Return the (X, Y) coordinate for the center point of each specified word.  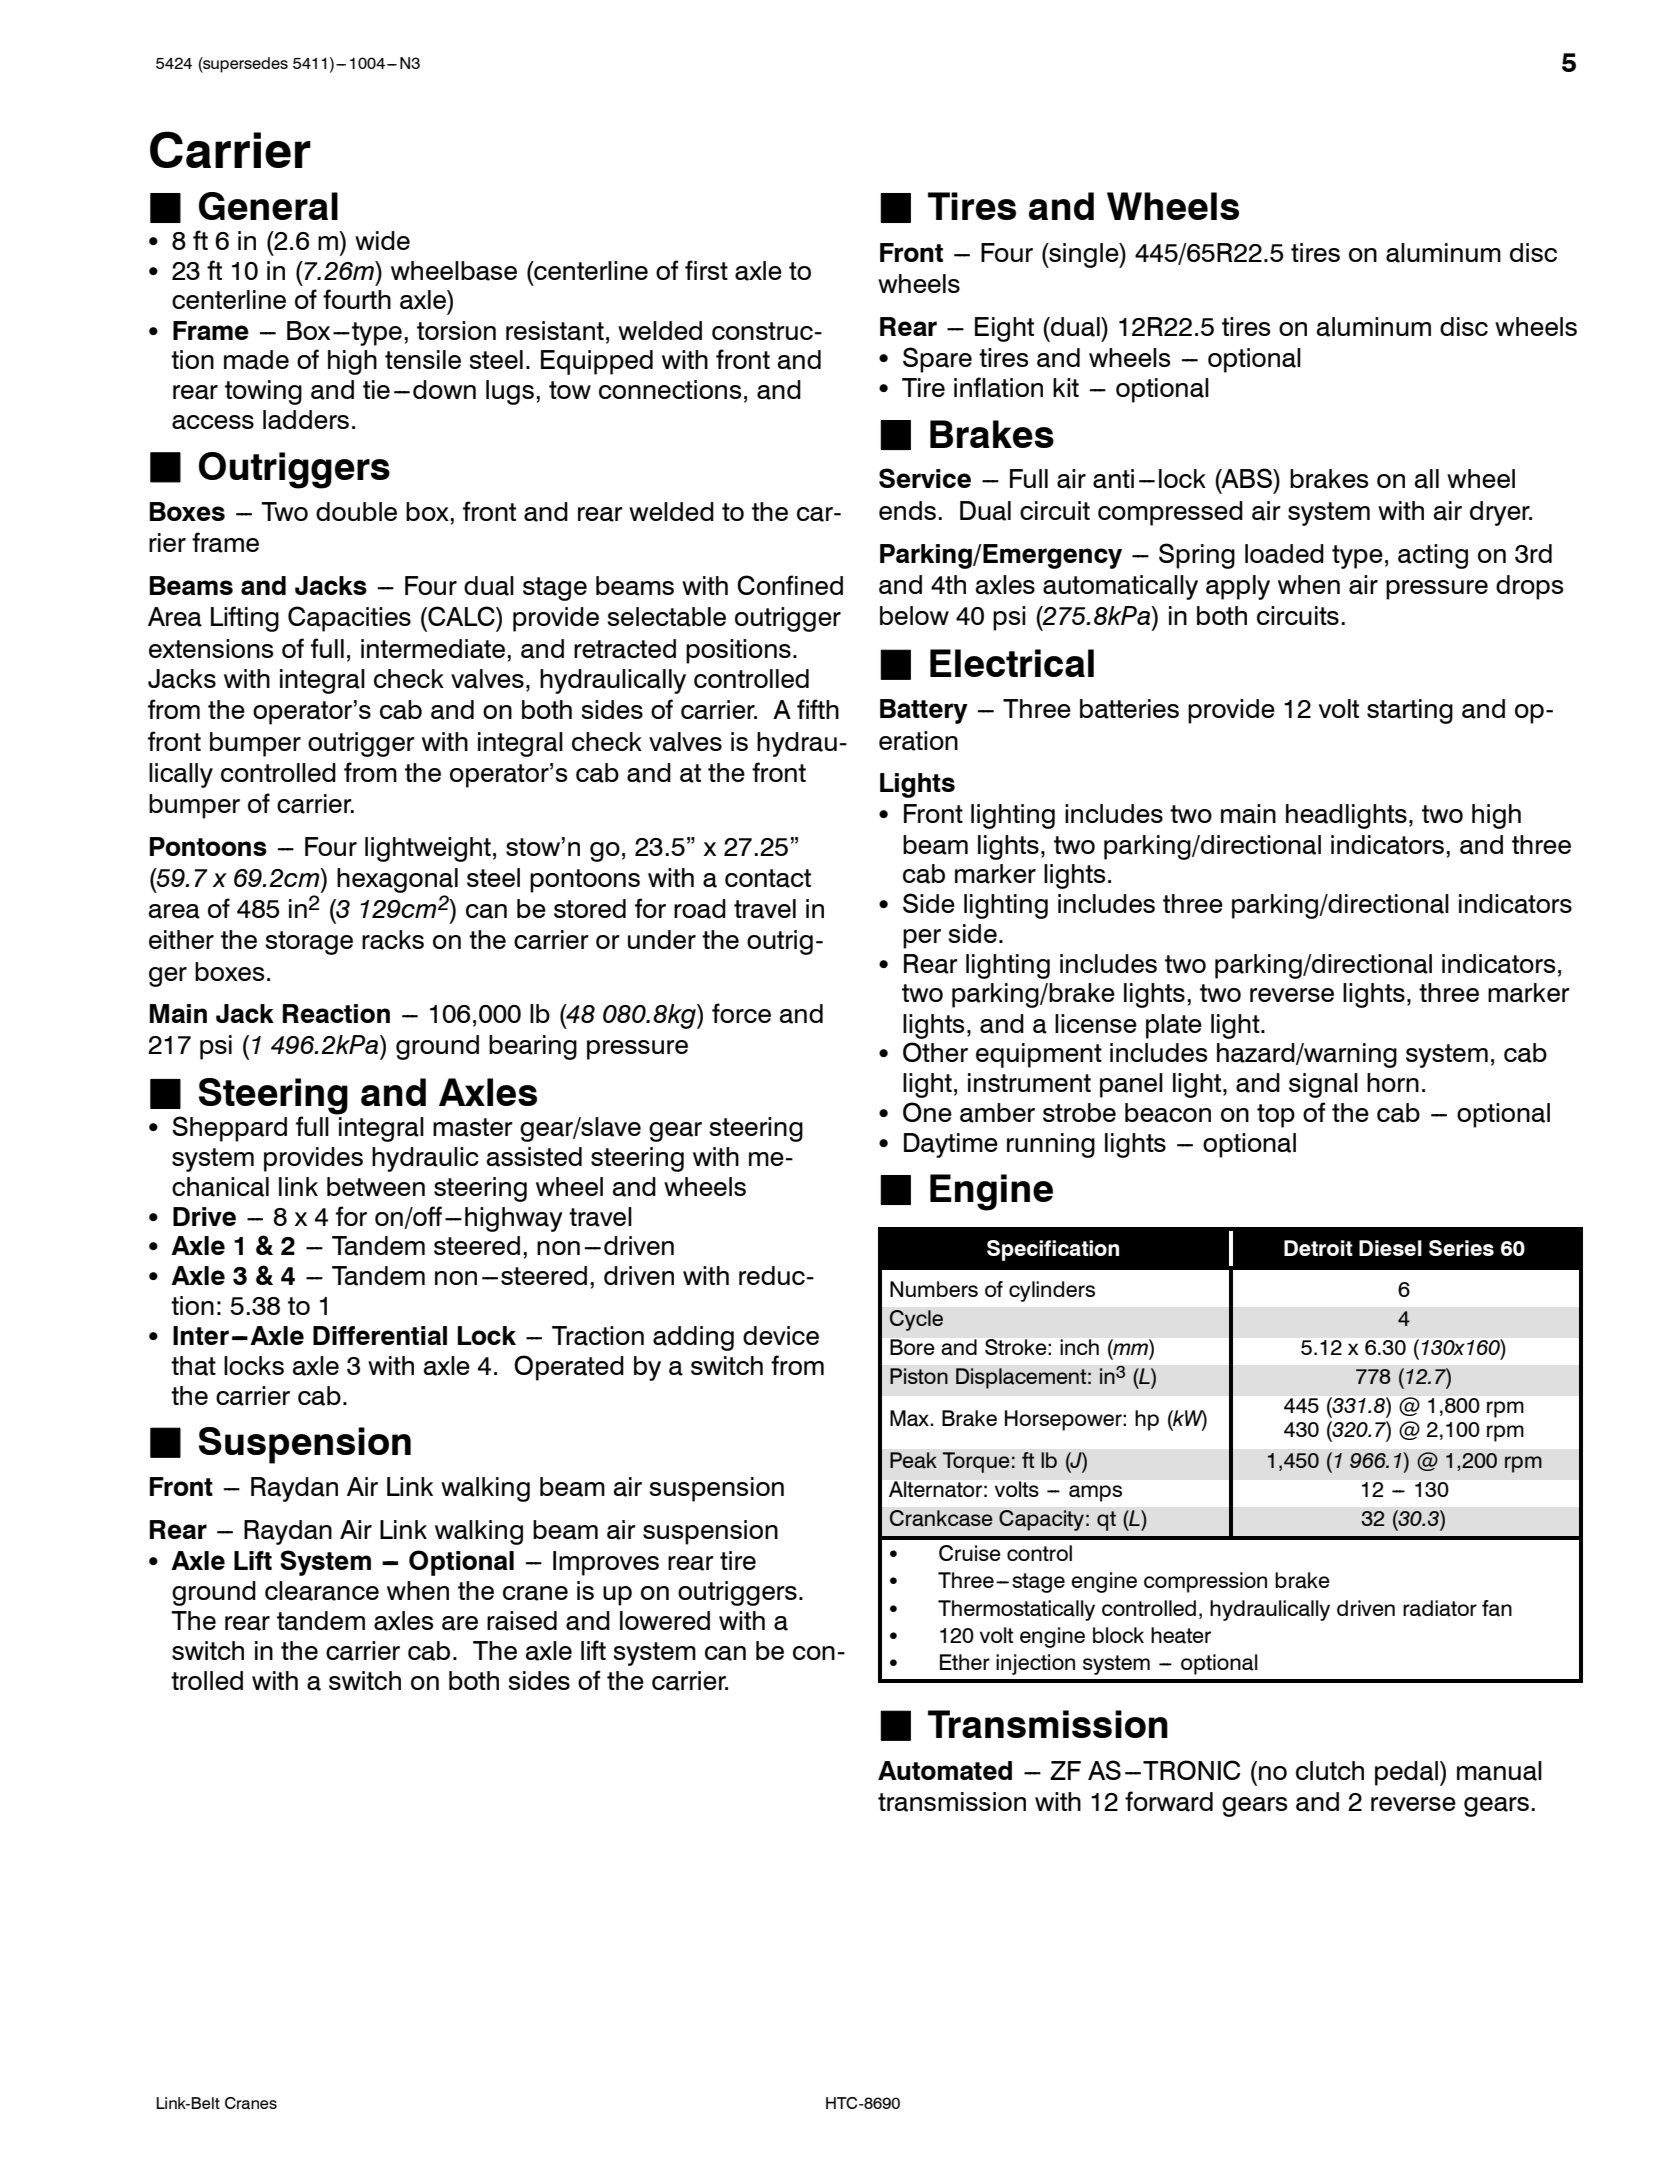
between (376, 1186)
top (1276, 1116)
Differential (380, 1335)
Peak (913, 1460)
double (356, 511)
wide (382, 240)
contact (768, 878)
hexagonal (397, 880)
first (706, 270)
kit (1066, 387)
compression (1205, 1582)
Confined (790, 585)
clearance (322, 1591)
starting (1410, 711)
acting (1433, 556)
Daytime (951, 1145)
